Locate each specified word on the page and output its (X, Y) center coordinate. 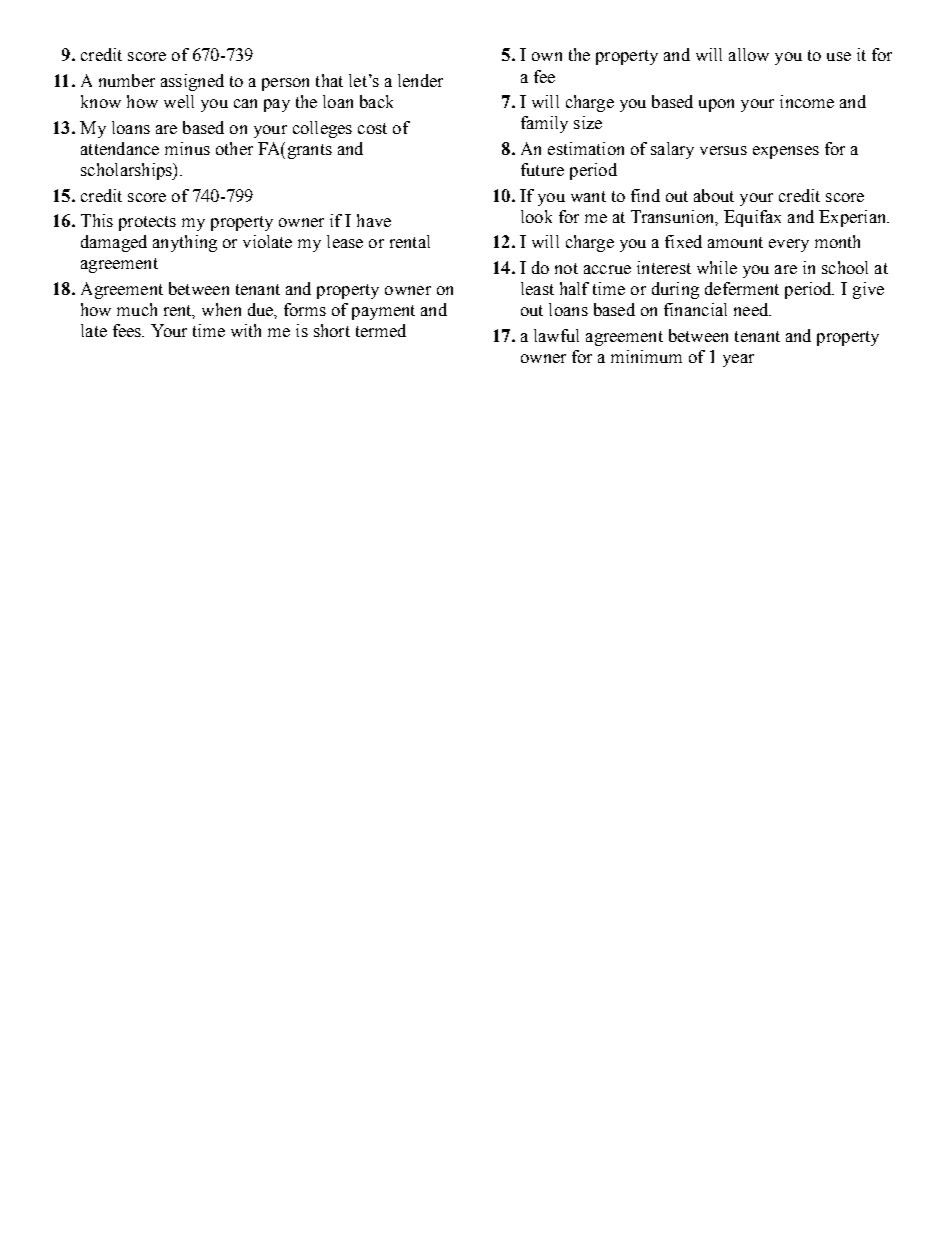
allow (749, 54)
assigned (192, 82)
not (566, 268)
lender (420, 80)
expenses (786, 152)
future (542, 169)
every (789, 245)
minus (187, 148)
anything (185, 243)
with (246, 330)
